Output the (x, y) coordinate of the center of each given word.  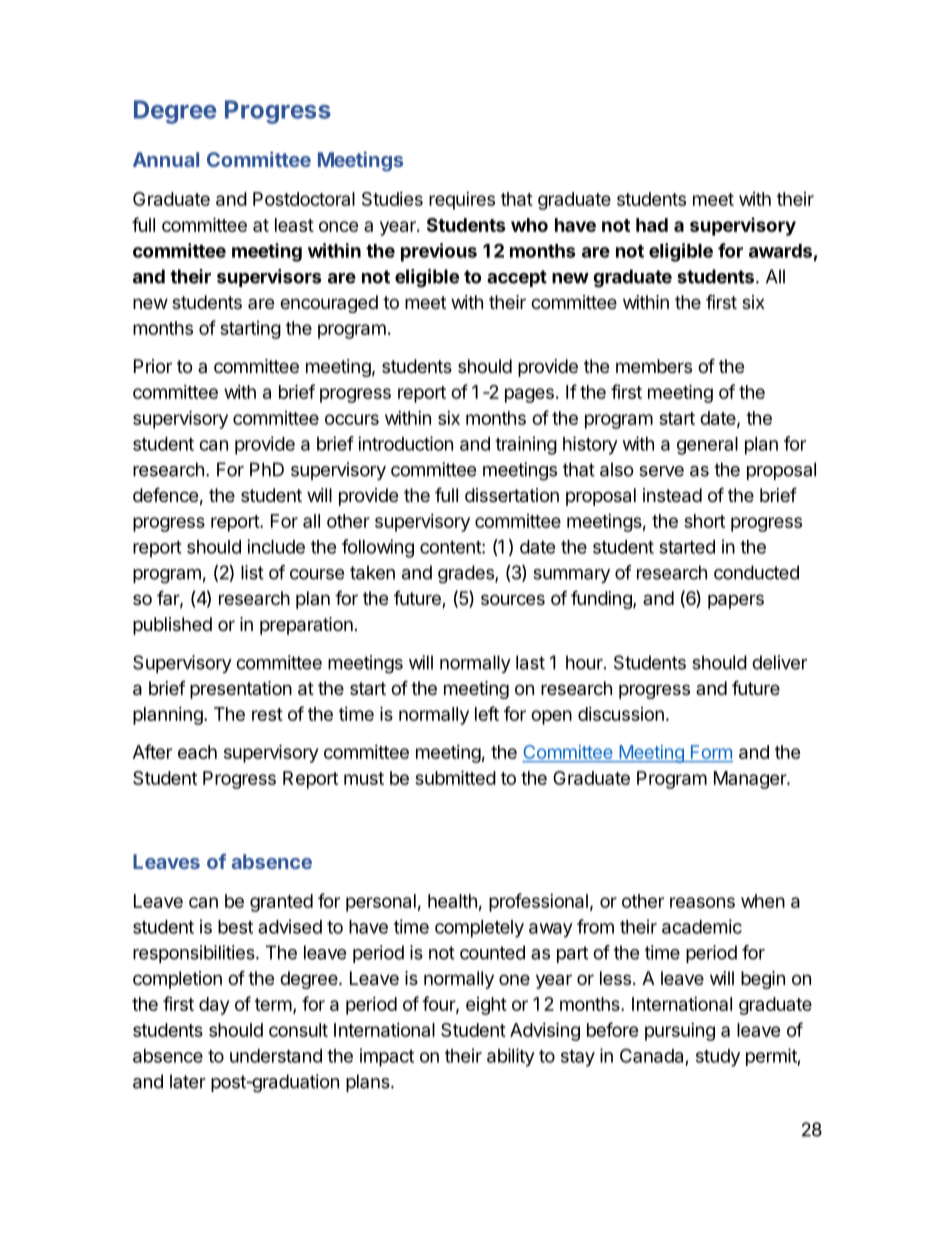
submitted (455, 777)
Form (711, 753)
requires (462, 201)
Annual (166, 159)
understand (276, 1056)
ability (511, 1057)
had (652, 225)
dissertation (512, 495)
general (707, 446)
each (197, 752)
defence (165, 494)
